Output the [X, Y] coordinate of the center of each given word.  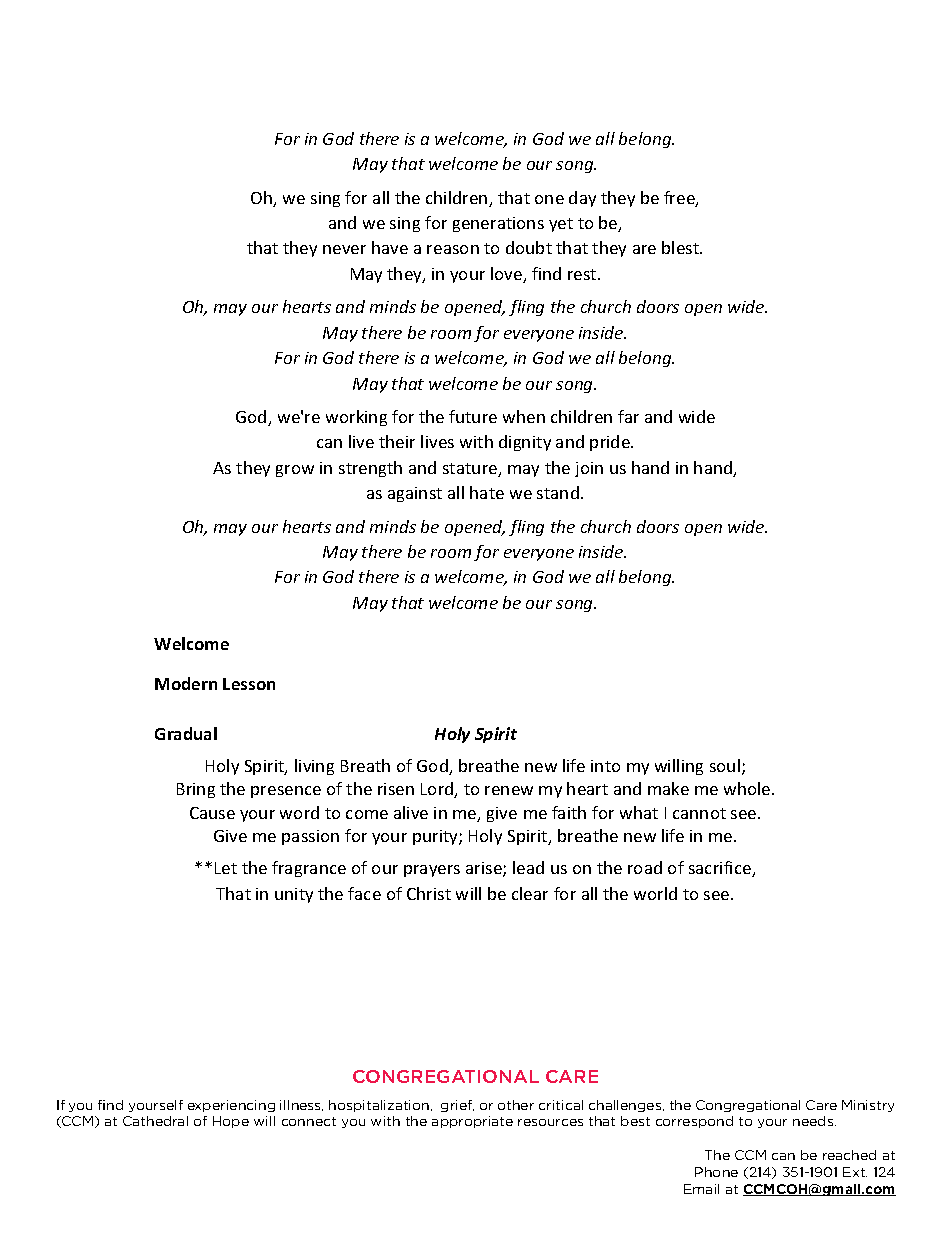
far [628, 416]
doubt [529, 247]
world [655, 893]
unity [294, 895]
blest [682, 247]
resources [550, 1122]
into [605, 766]
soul [725, 765]
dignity [525, 443]
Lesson [249, 684]
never [344, 249]
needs [814, 1121]
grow [295, 471]
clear [530, 893]
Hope [231, 1122]
